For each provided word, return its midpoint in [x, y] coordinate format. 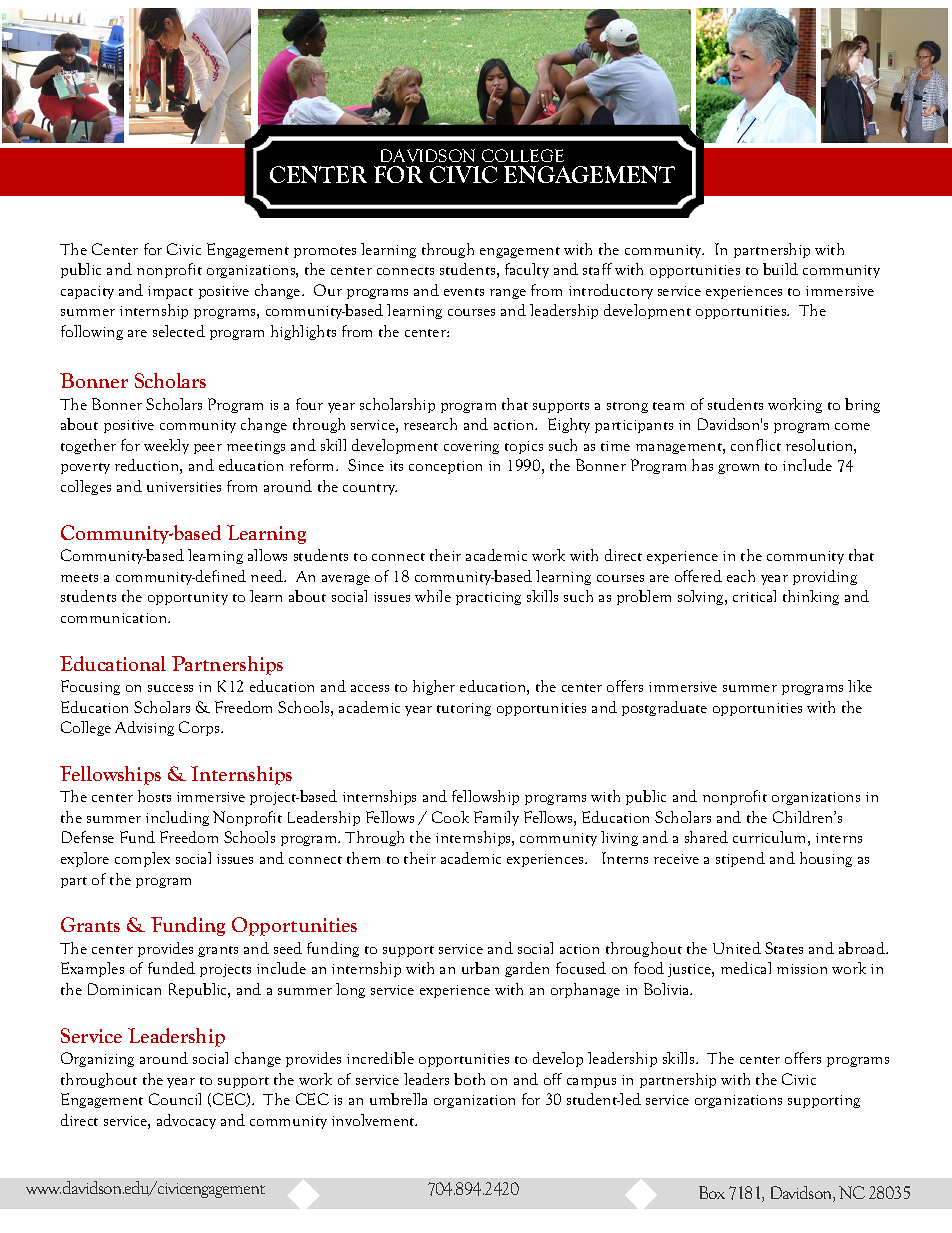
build [780, 269]
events [464, 292]
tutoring [464, 709]
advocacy [186, 1121]
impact [170, 292]
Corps [200, 728]
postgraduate [664, 708]
